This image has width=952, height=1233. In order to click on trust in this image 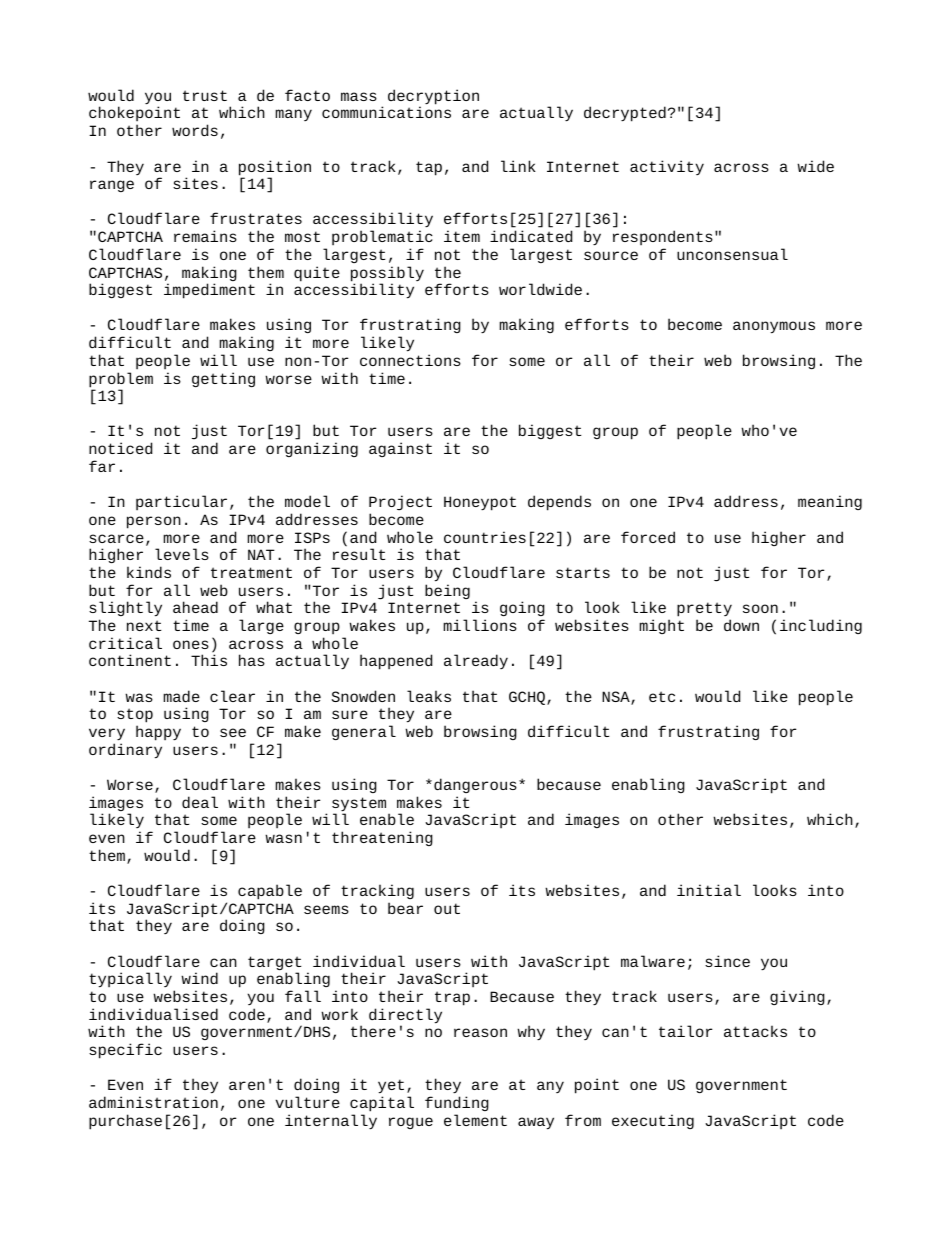, I will do `click(205, 95)`.
